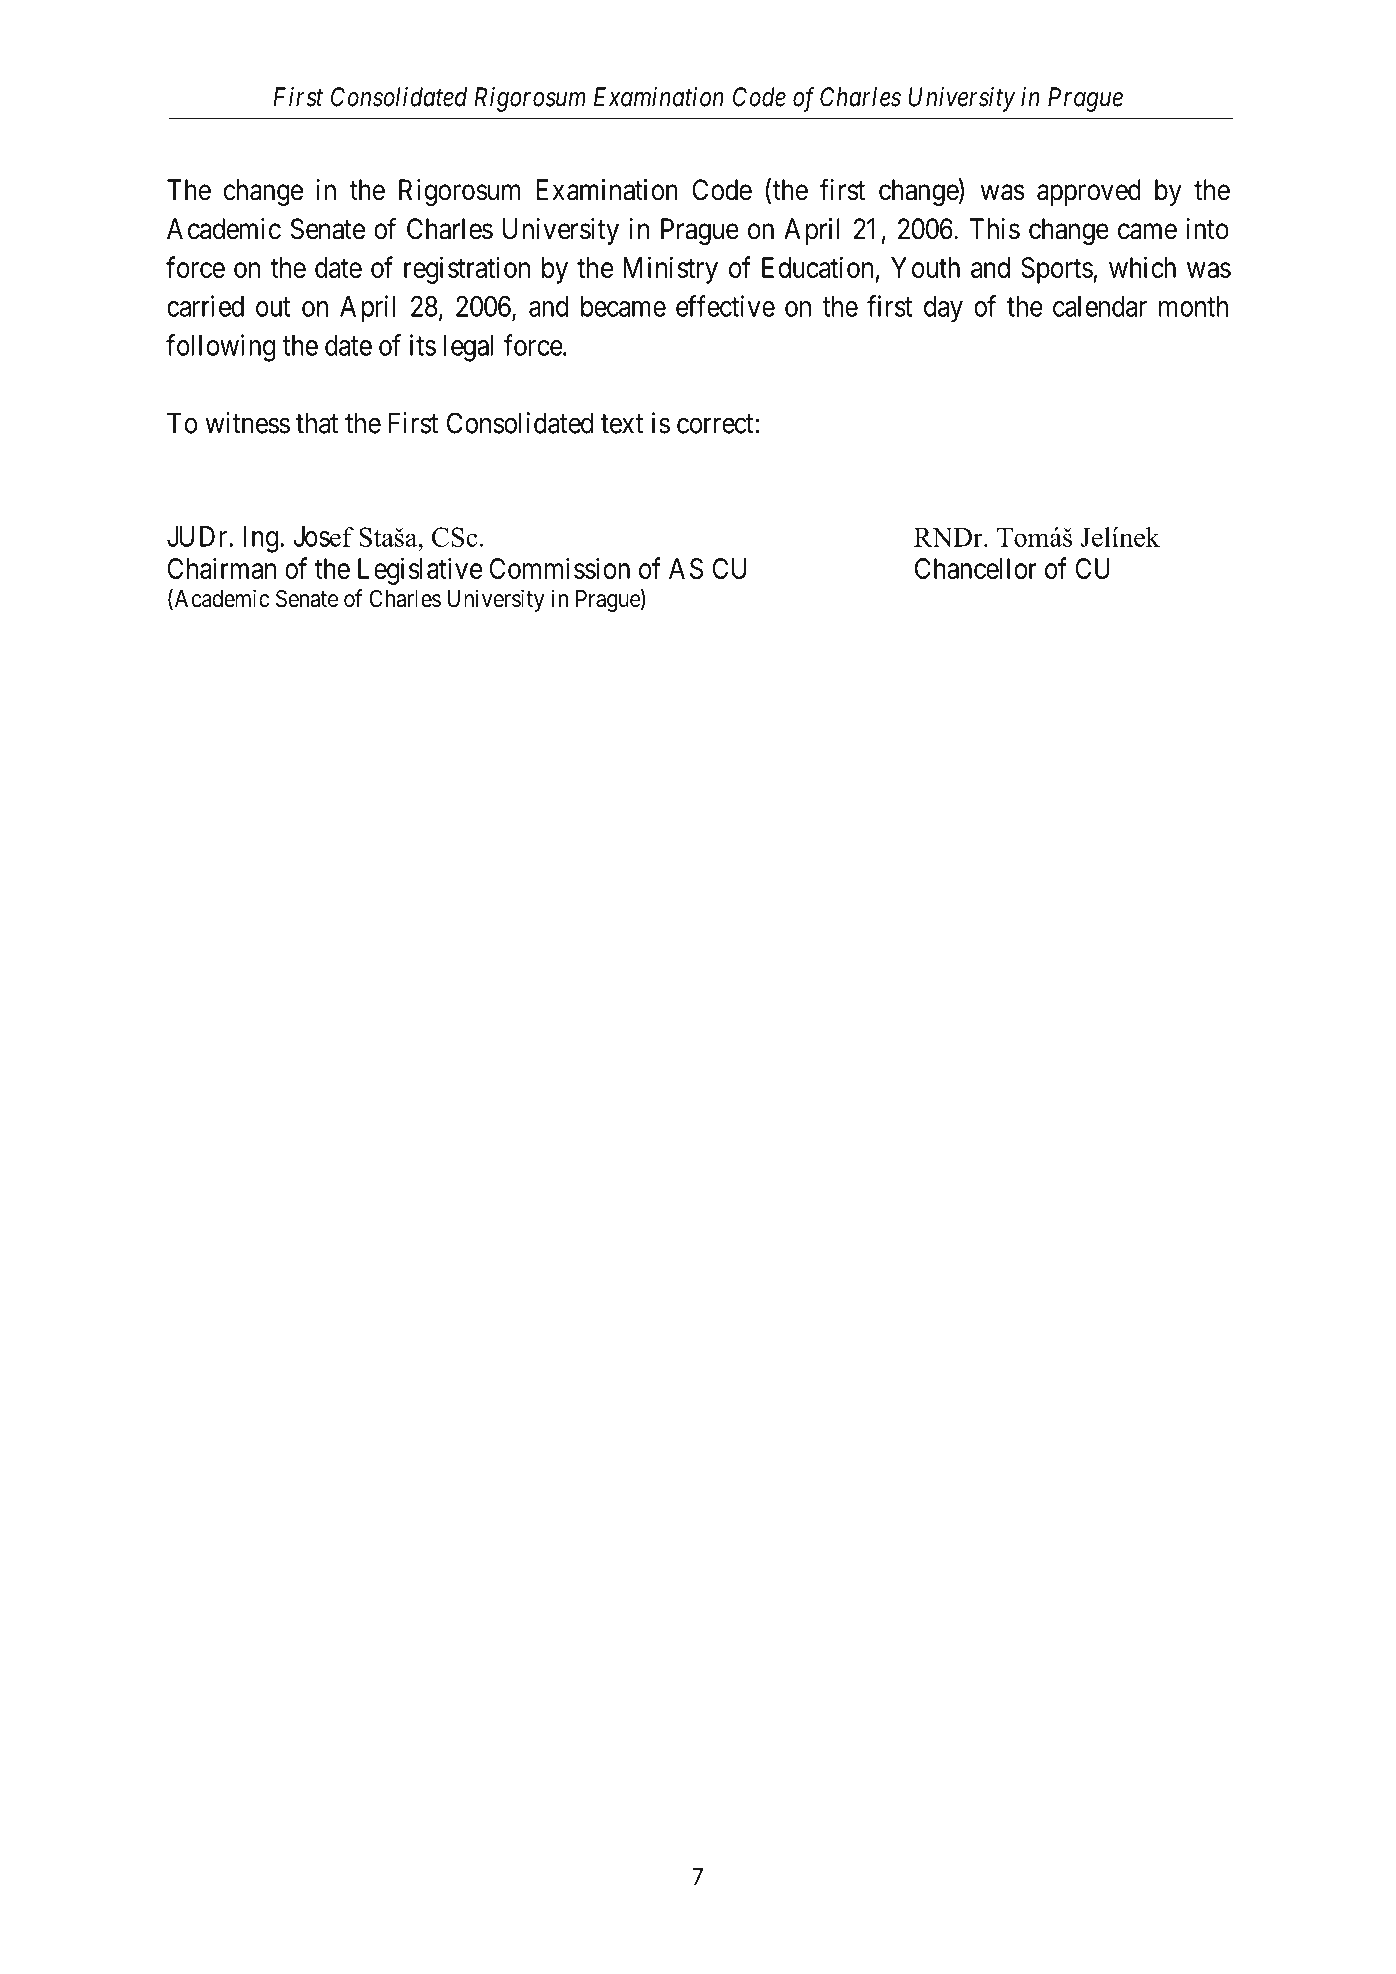  I want to click on correct, so click(716, 424).
